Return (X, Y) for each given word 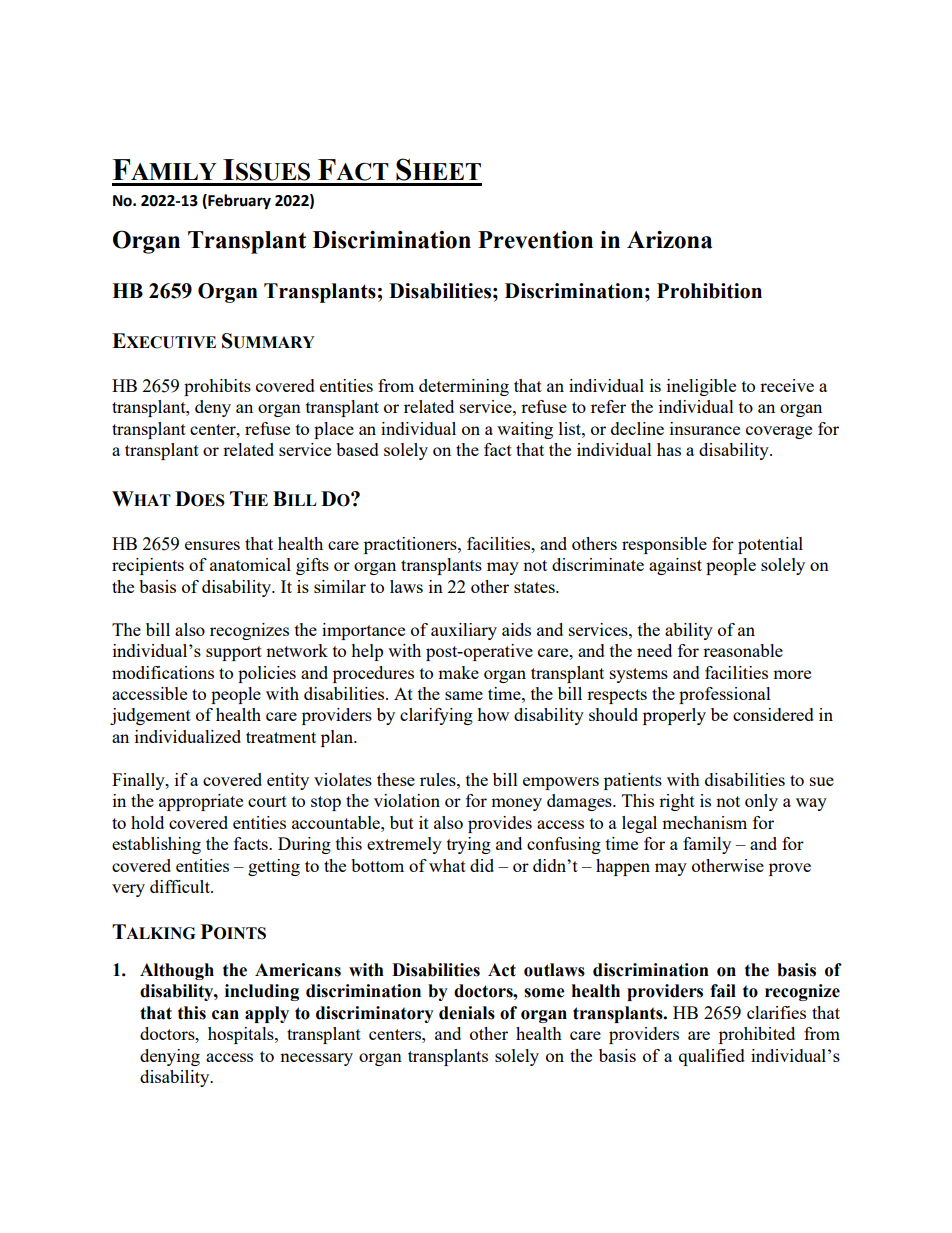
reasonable (743, 650)
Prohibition (709, 291)
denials (467, 1013)
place (334, 430)
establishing (156, 845)
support (234, 653)
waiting (525, 430)
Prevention (535, 240)
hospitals (242, 1035)
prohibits (217, 387)
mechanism (704, 822)
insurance (705, 428)
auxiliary (464, 631)
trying (469, 845)
